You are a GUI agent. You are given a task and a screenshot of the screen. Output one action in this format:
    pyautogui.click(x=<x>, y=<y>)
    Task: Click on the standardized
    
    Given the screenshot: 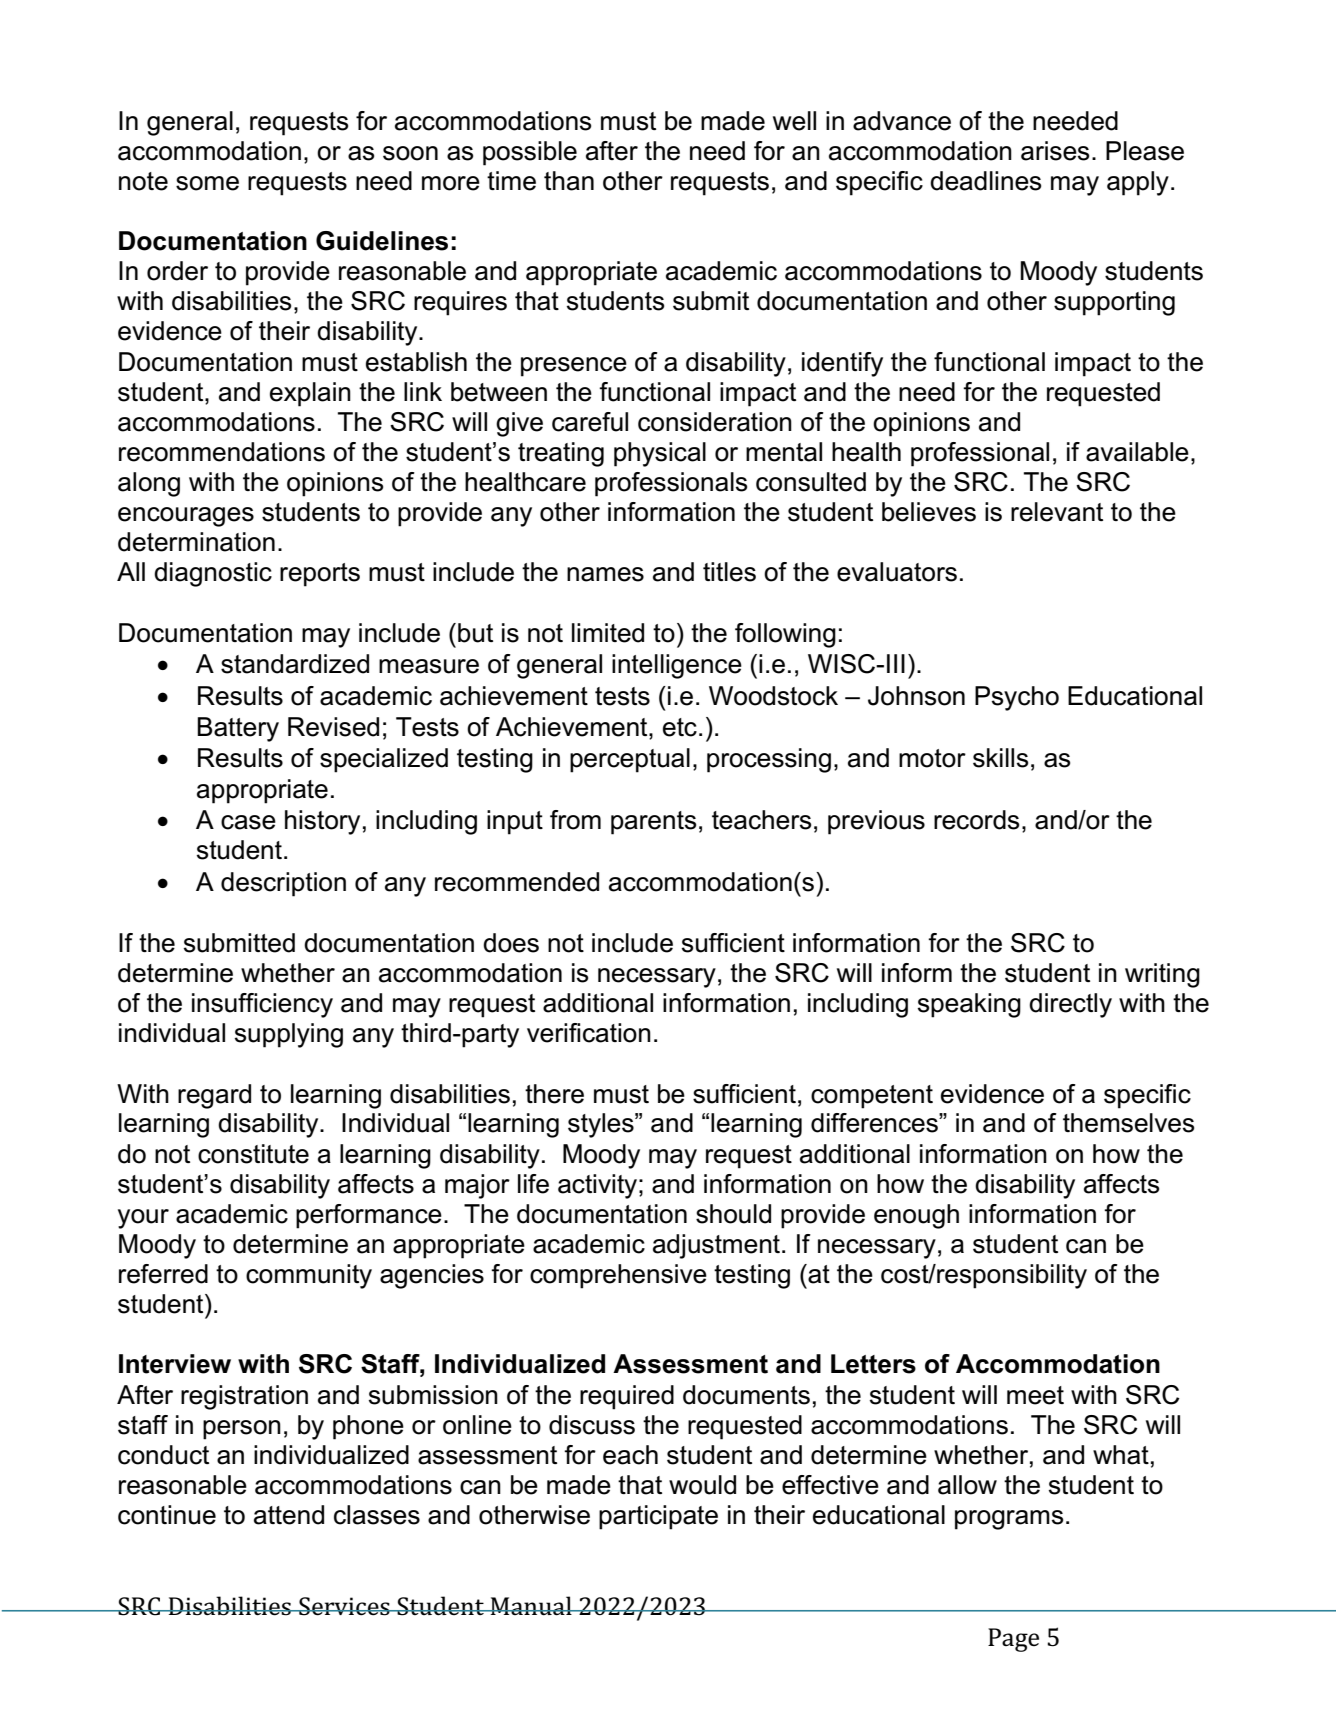 What is the action you would take?
    pyautogui.click(x=295, y=664)
